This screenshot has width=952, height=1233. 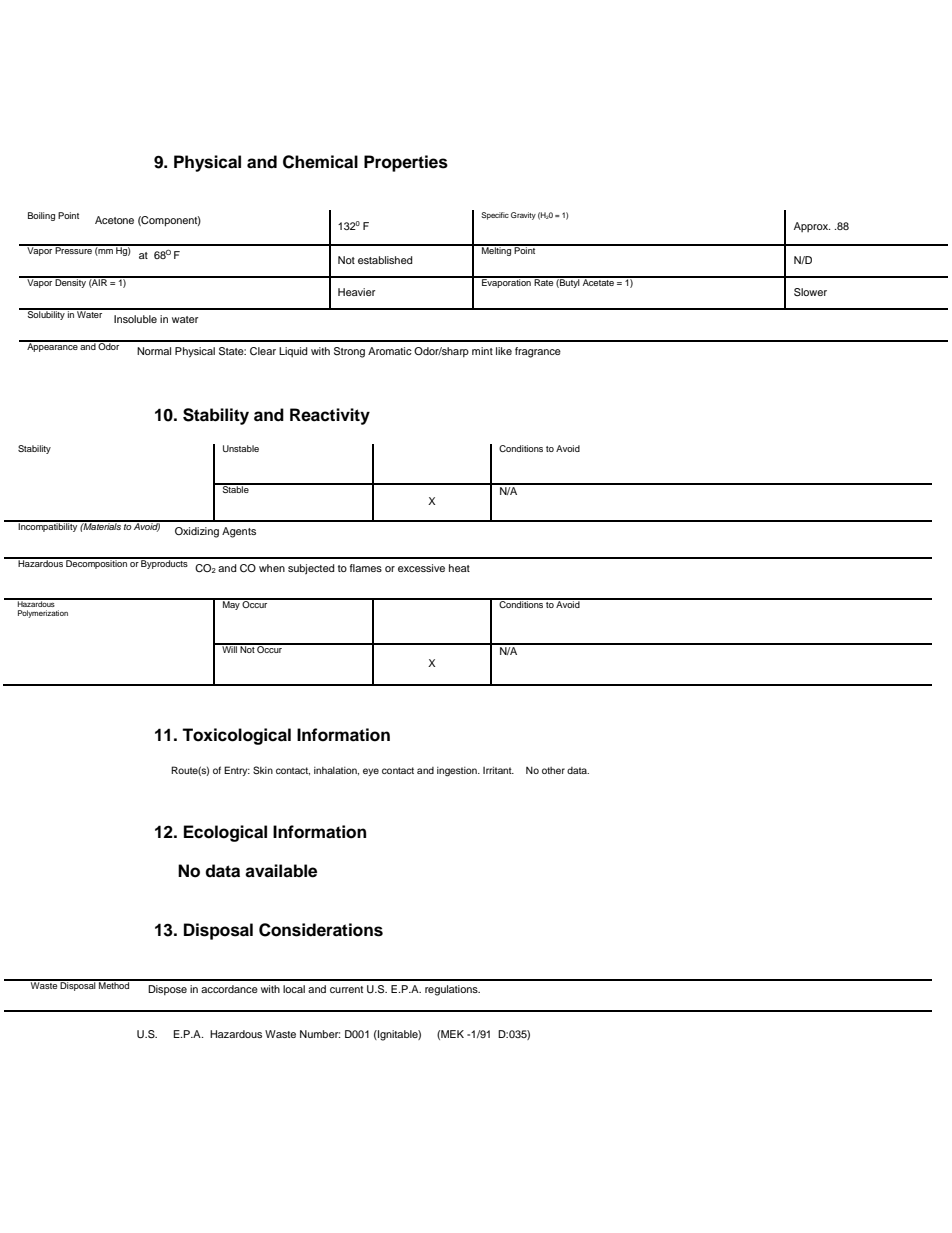 What do you see at coordinates (553, 770) in the screenshot?
I see `other` at bounding box center [553, 770].
